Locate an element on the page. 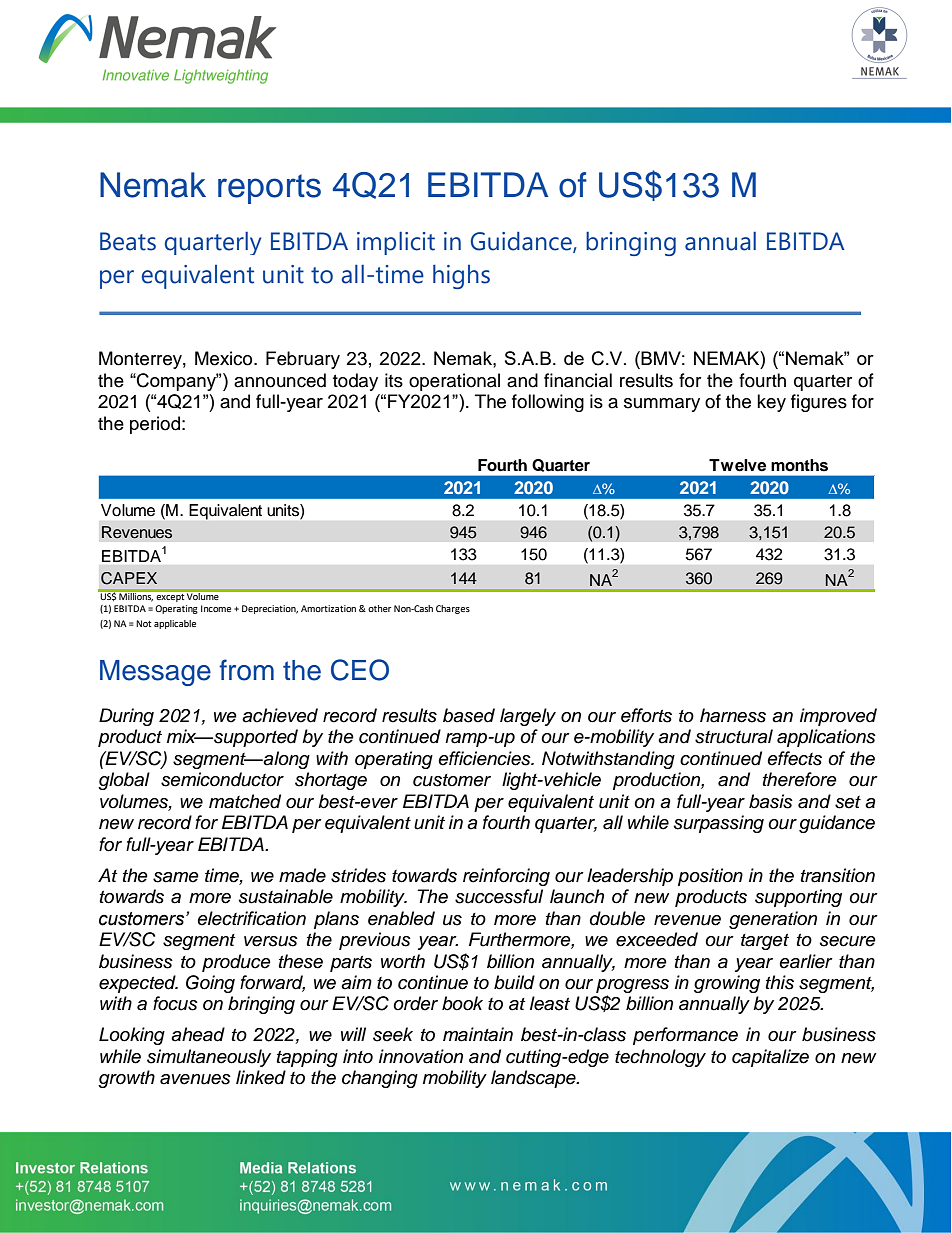 This image has width=952, height=1233. maintain is located at coordinates (478, 1034).
